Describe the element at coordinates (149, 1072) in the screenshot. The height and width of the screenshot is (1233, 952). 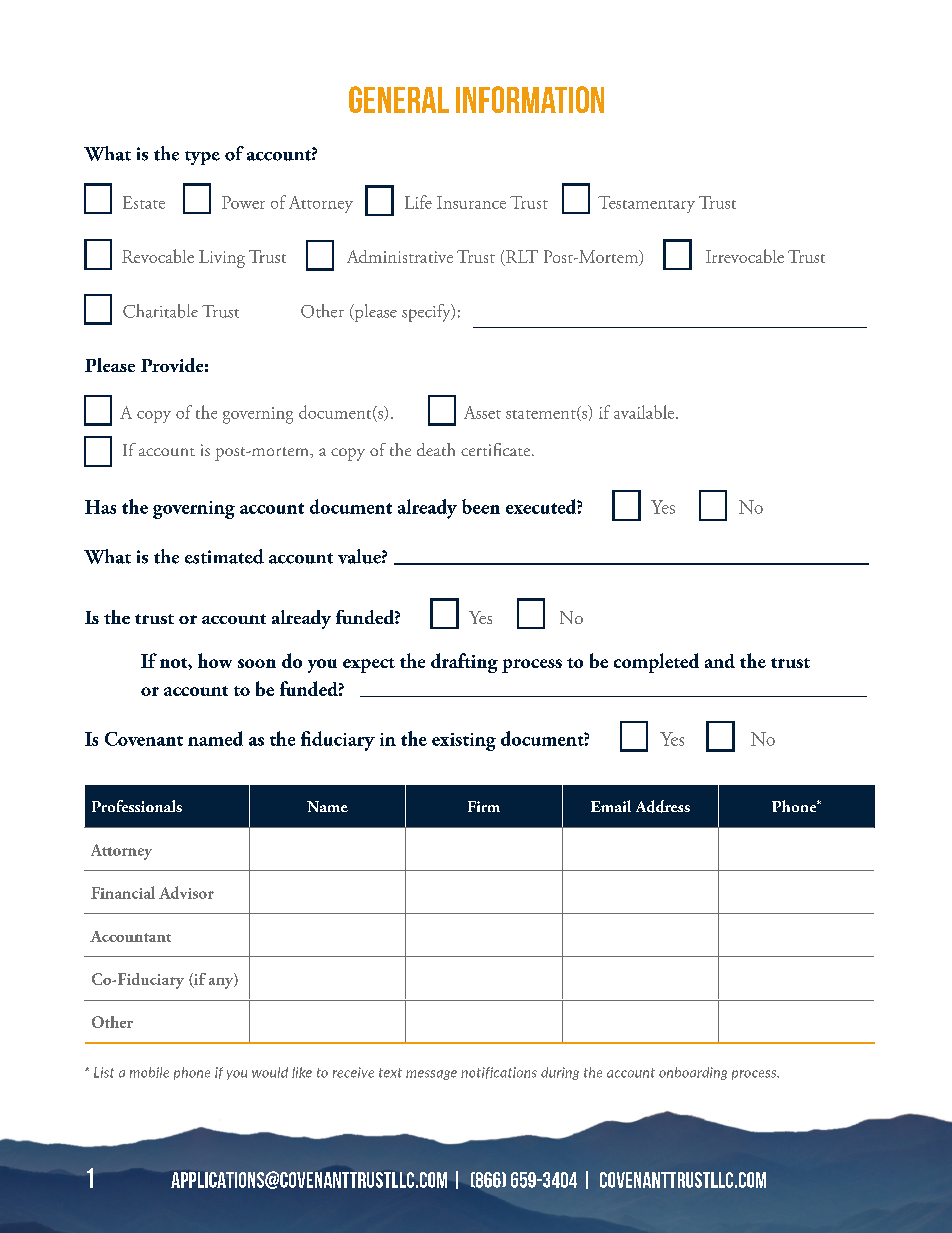
I see `mobile` at that location.
